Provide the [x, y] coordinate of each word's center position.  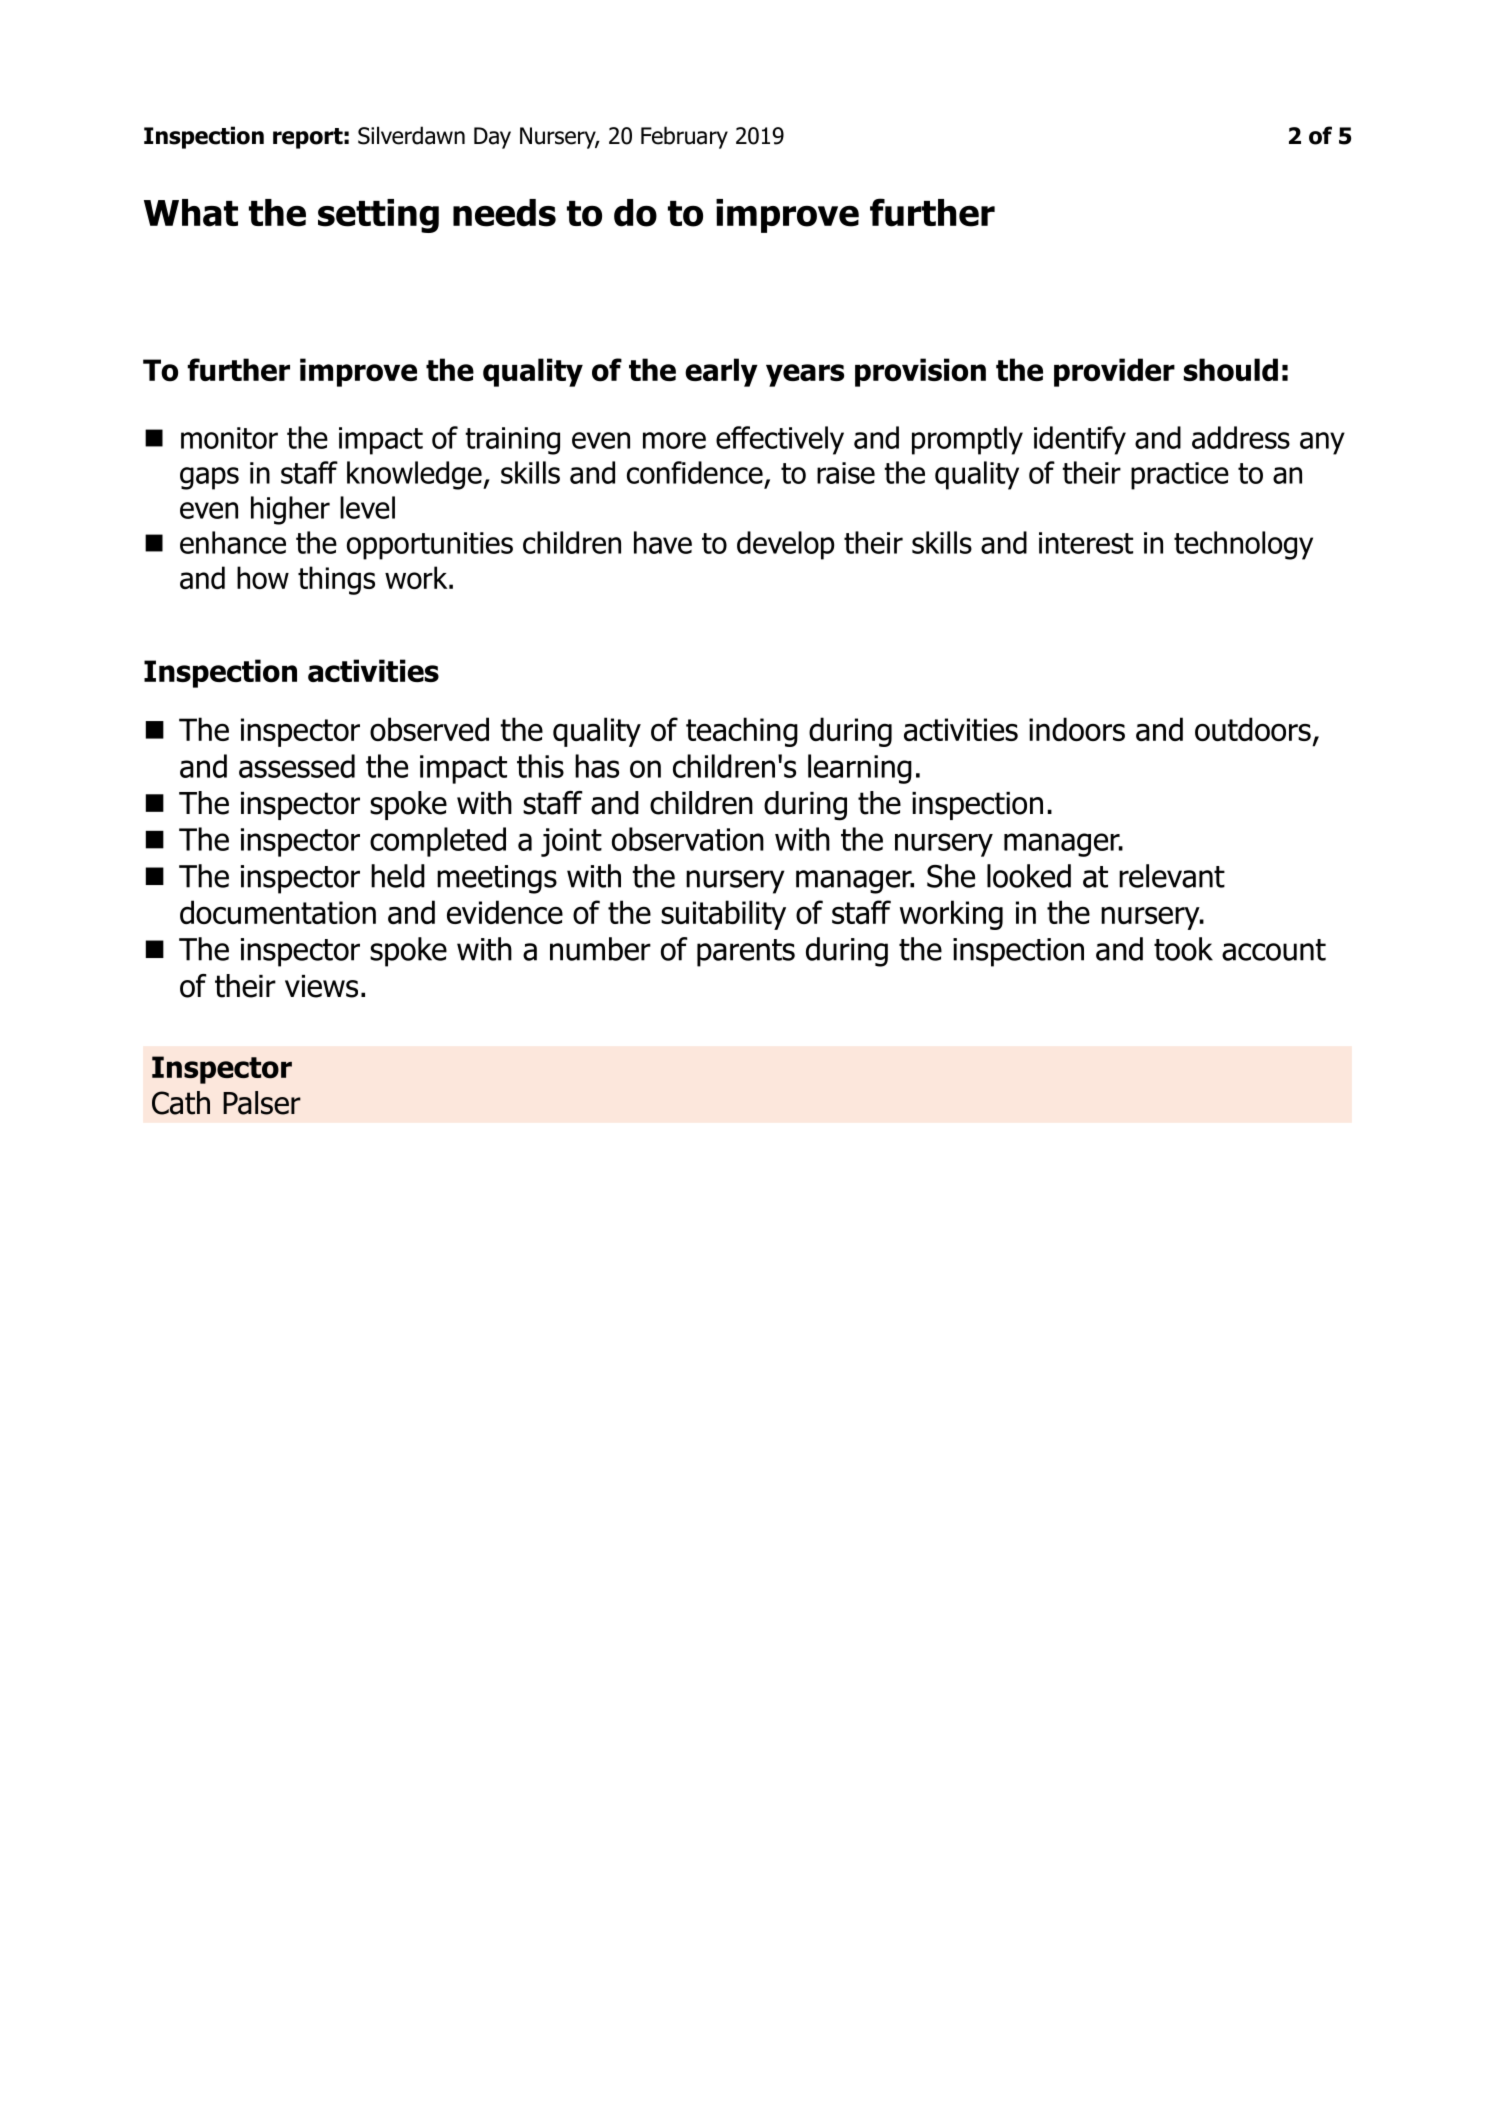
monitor [229, 438]
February [684, 137]
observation [688, 839]
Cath [181, 1103]
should [1231, 370]
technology [1243, 545]
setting [378, 216]
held [398, 876]
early [721, 372]
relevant [1172, 876]
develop [785, 545]
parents [746, 953]
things [336, 580]
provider [1114, 372]
